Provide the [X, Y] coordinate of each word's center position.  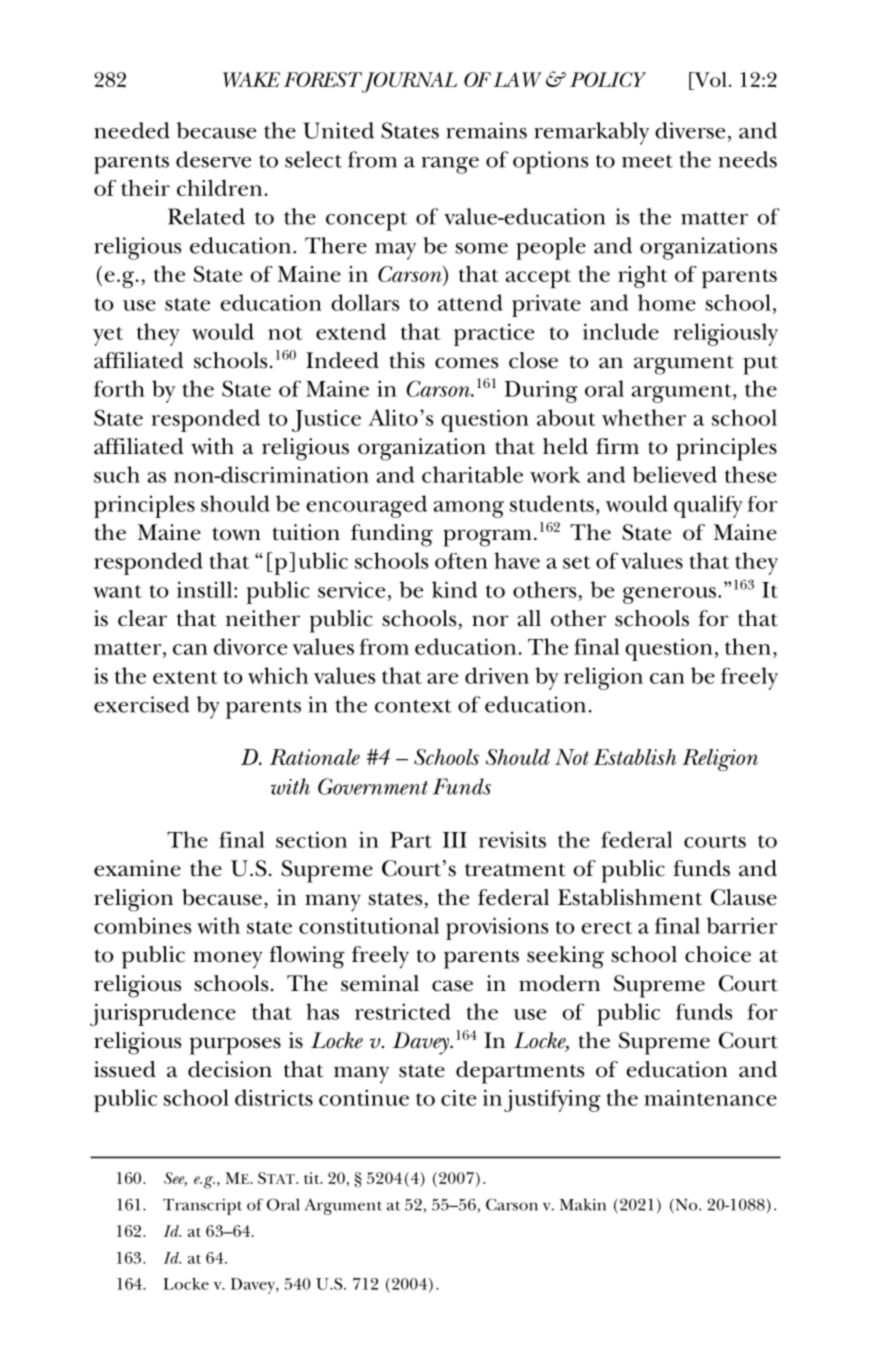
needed [132, 130]
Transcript [202, 1206]
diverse [690, 130]
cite [458, 1098]
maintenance [710, 1098]
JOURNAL [408, 82]
